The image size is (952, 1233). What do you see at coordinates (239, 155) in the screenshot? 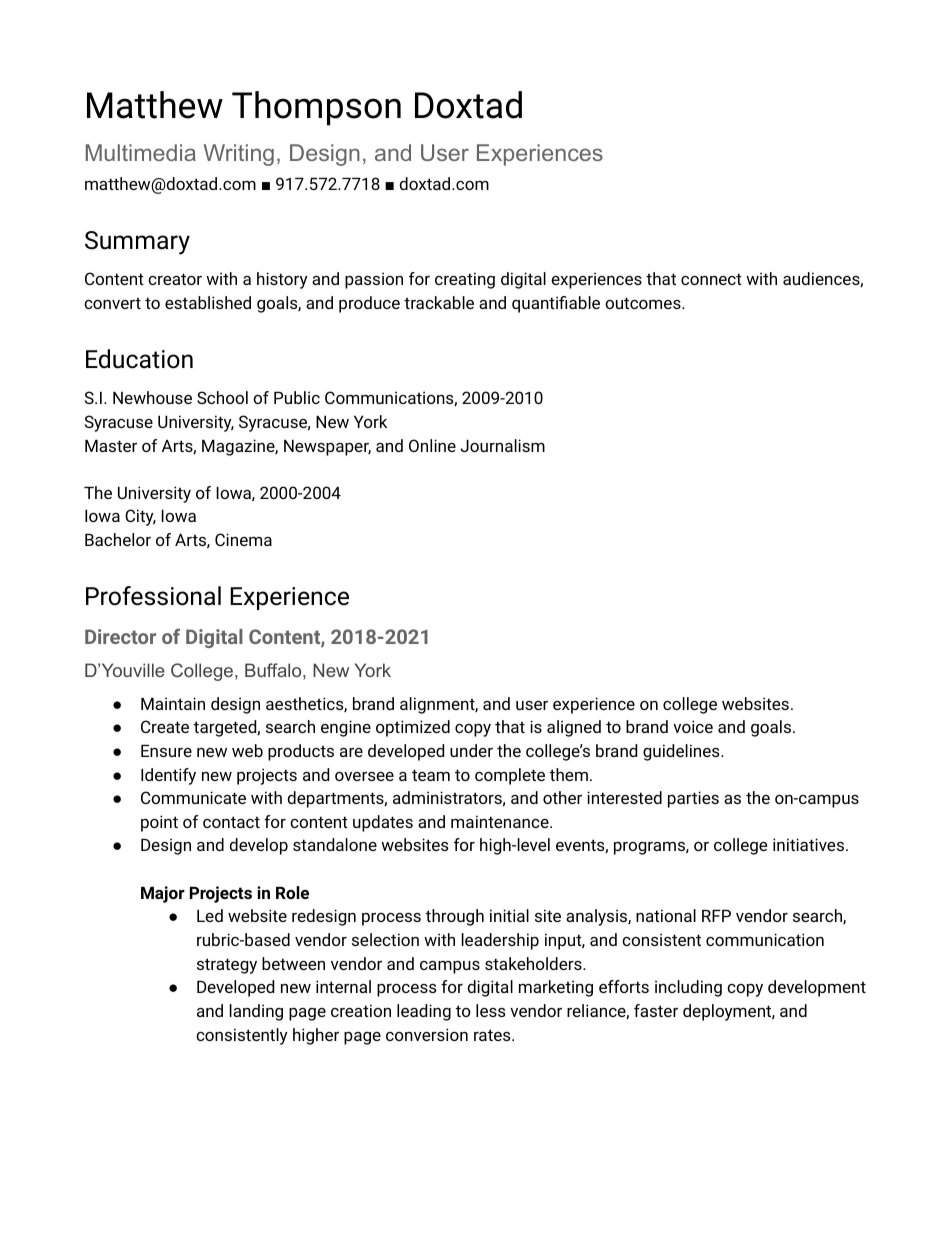
I see `Writing` at bounding box center [239, 155].
